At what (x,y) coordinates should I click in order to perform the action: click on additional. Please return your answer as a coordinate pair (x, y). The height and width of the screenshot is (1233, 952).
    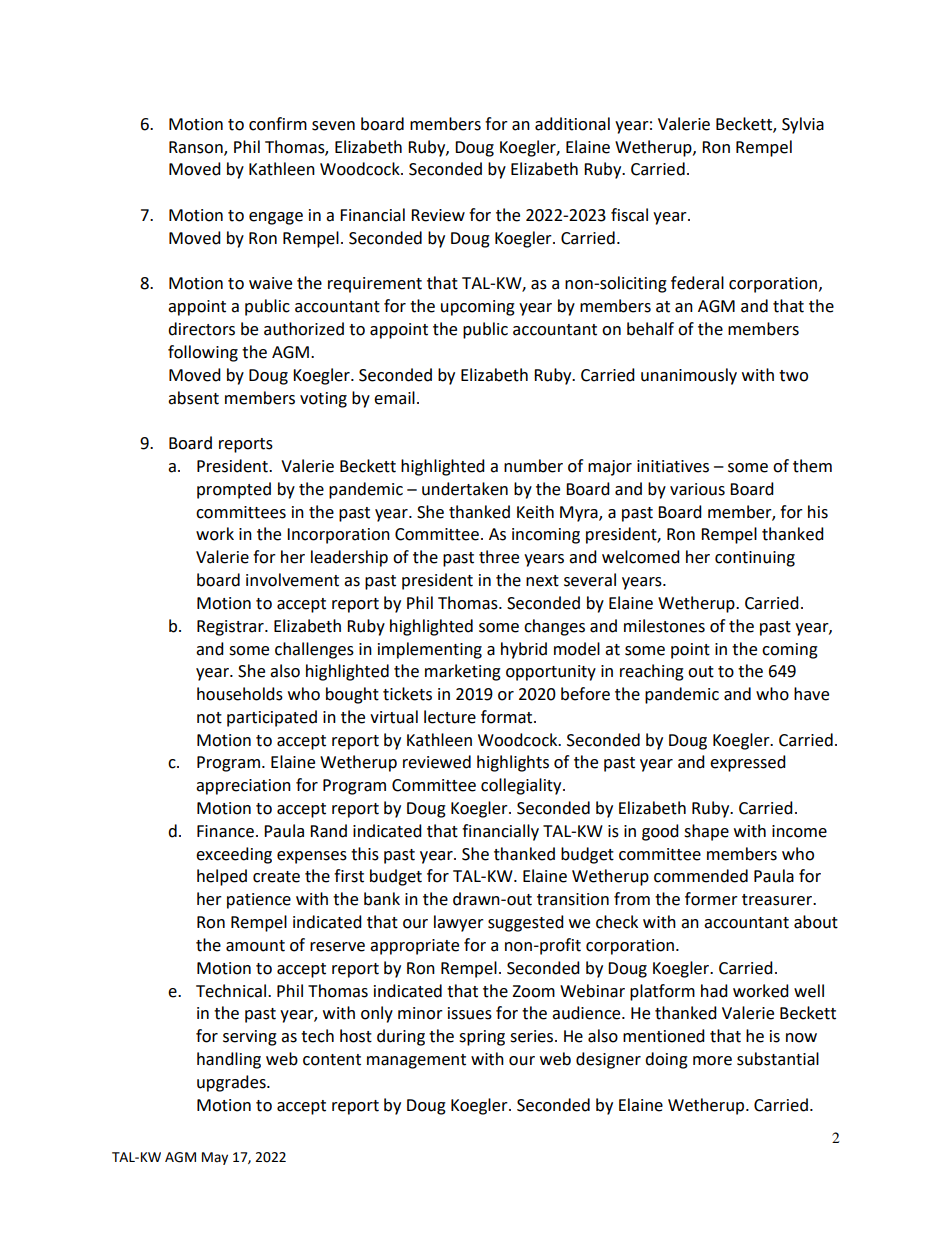
    Looking at the image, I should click on (572, 124).
